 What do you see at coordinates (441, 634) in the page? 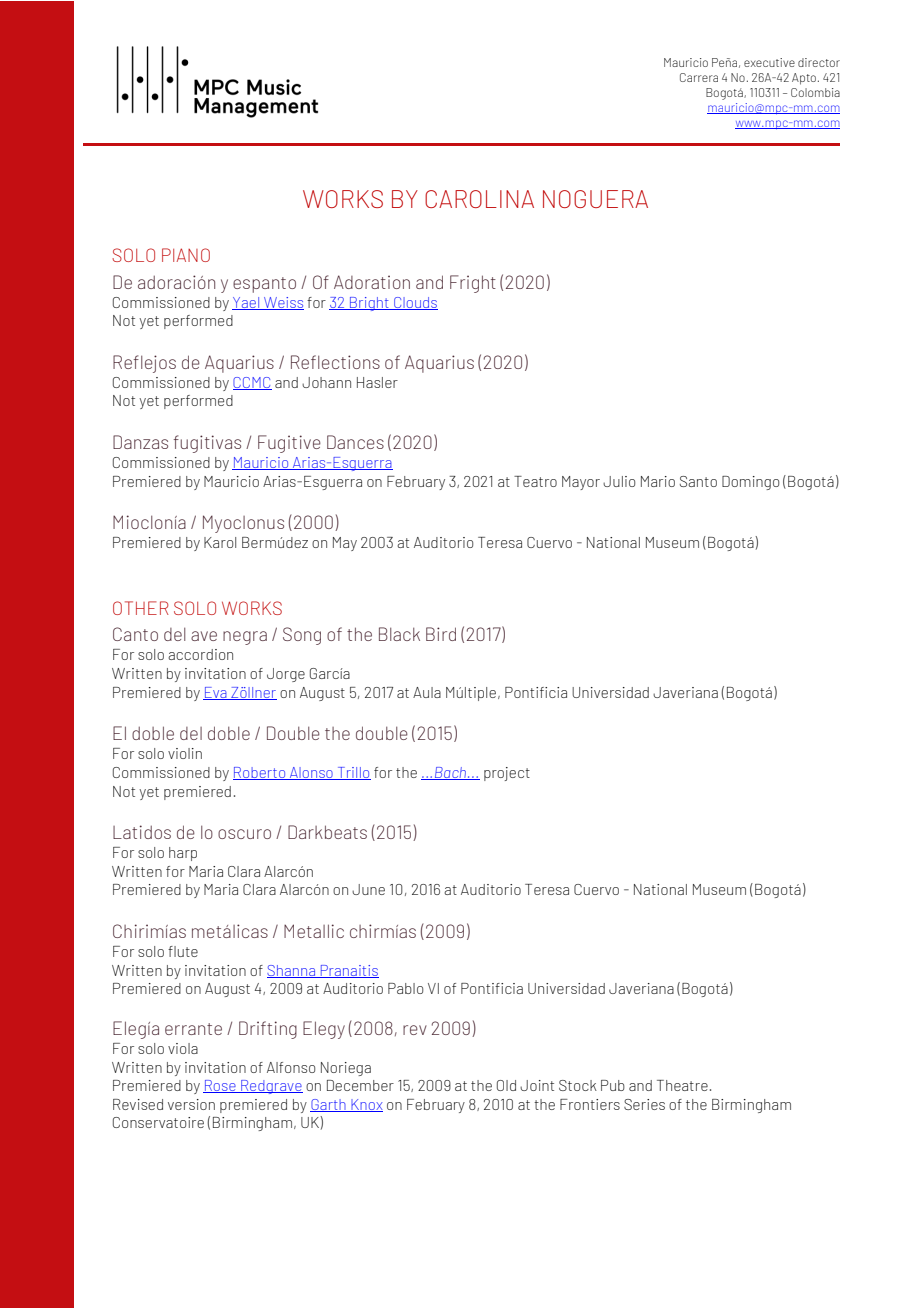
I see `Bird` at bounding box center [441, 634].
